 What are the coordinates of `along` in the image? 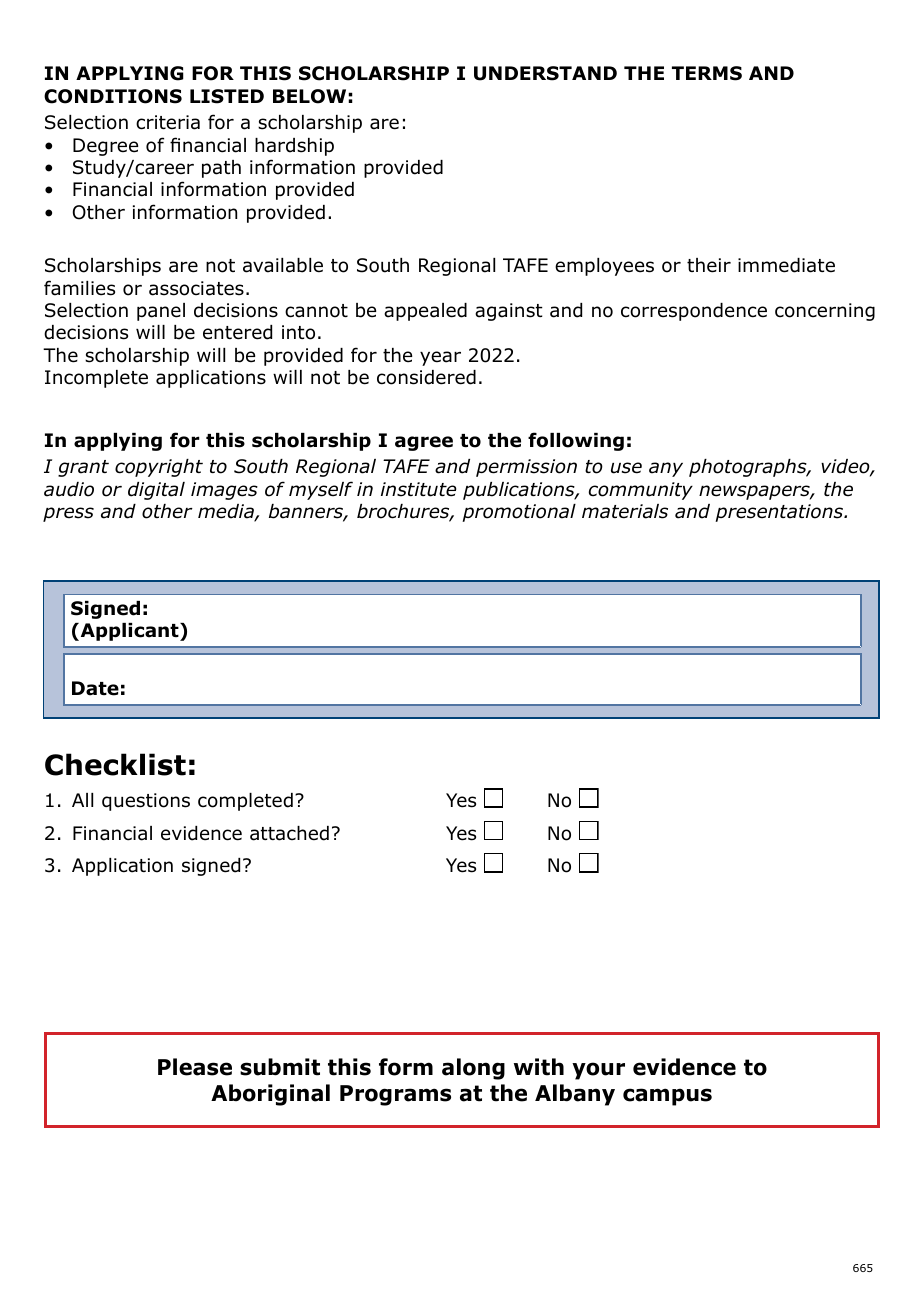 It's located at (473, 1069).
